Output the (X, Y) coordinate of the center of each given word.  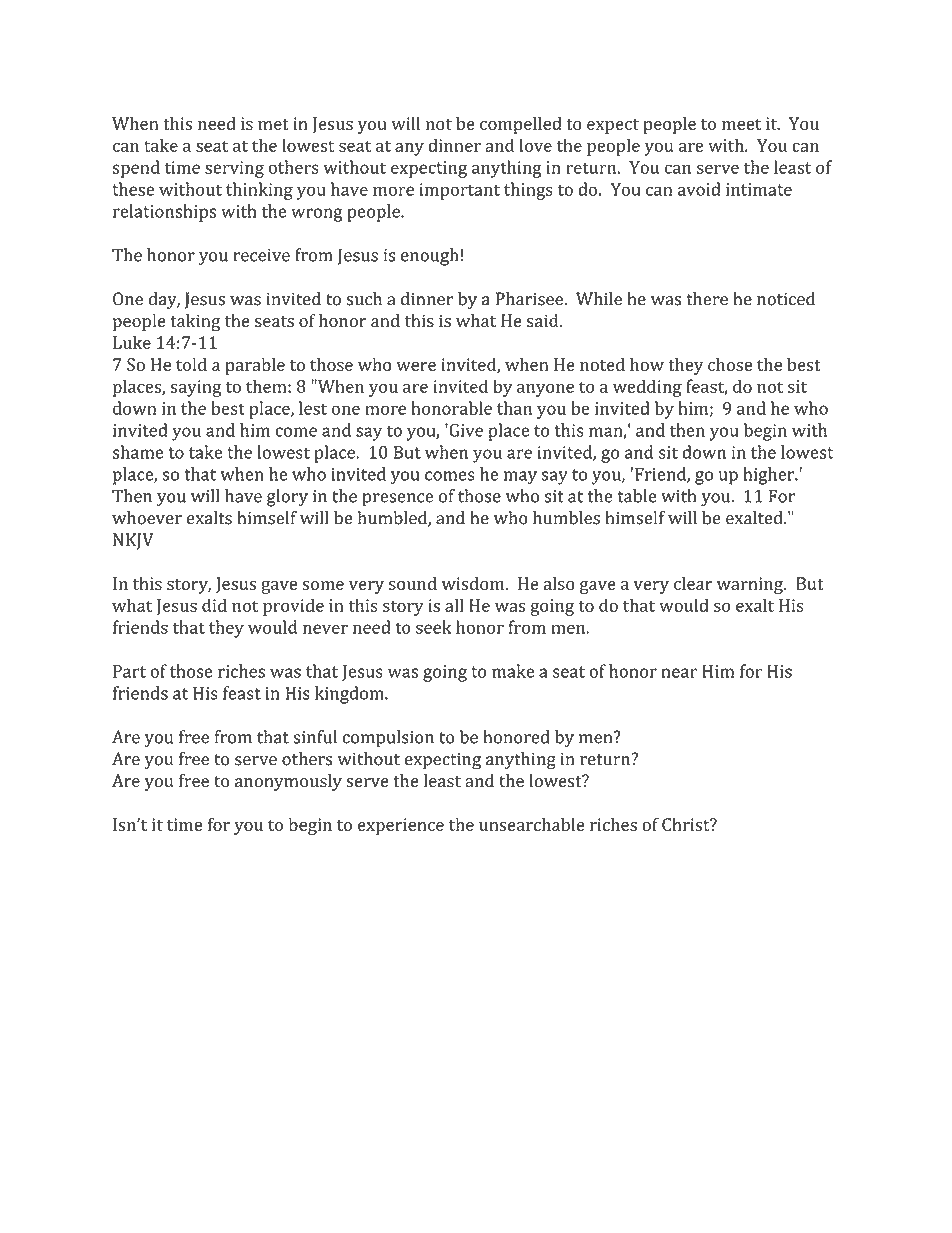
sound (413, 583)
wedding (647, 388)
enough (430, 257)
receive (261, 255)
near (679, 673)
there (707, 299)
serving (234, 169)
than (514, 408)
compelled (521, 125)
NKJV (133, 541)
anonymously (288, 782)
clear (693, 583)
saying (196, 388)
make (513, 671)
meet (741, 124)
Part (129, 671)
